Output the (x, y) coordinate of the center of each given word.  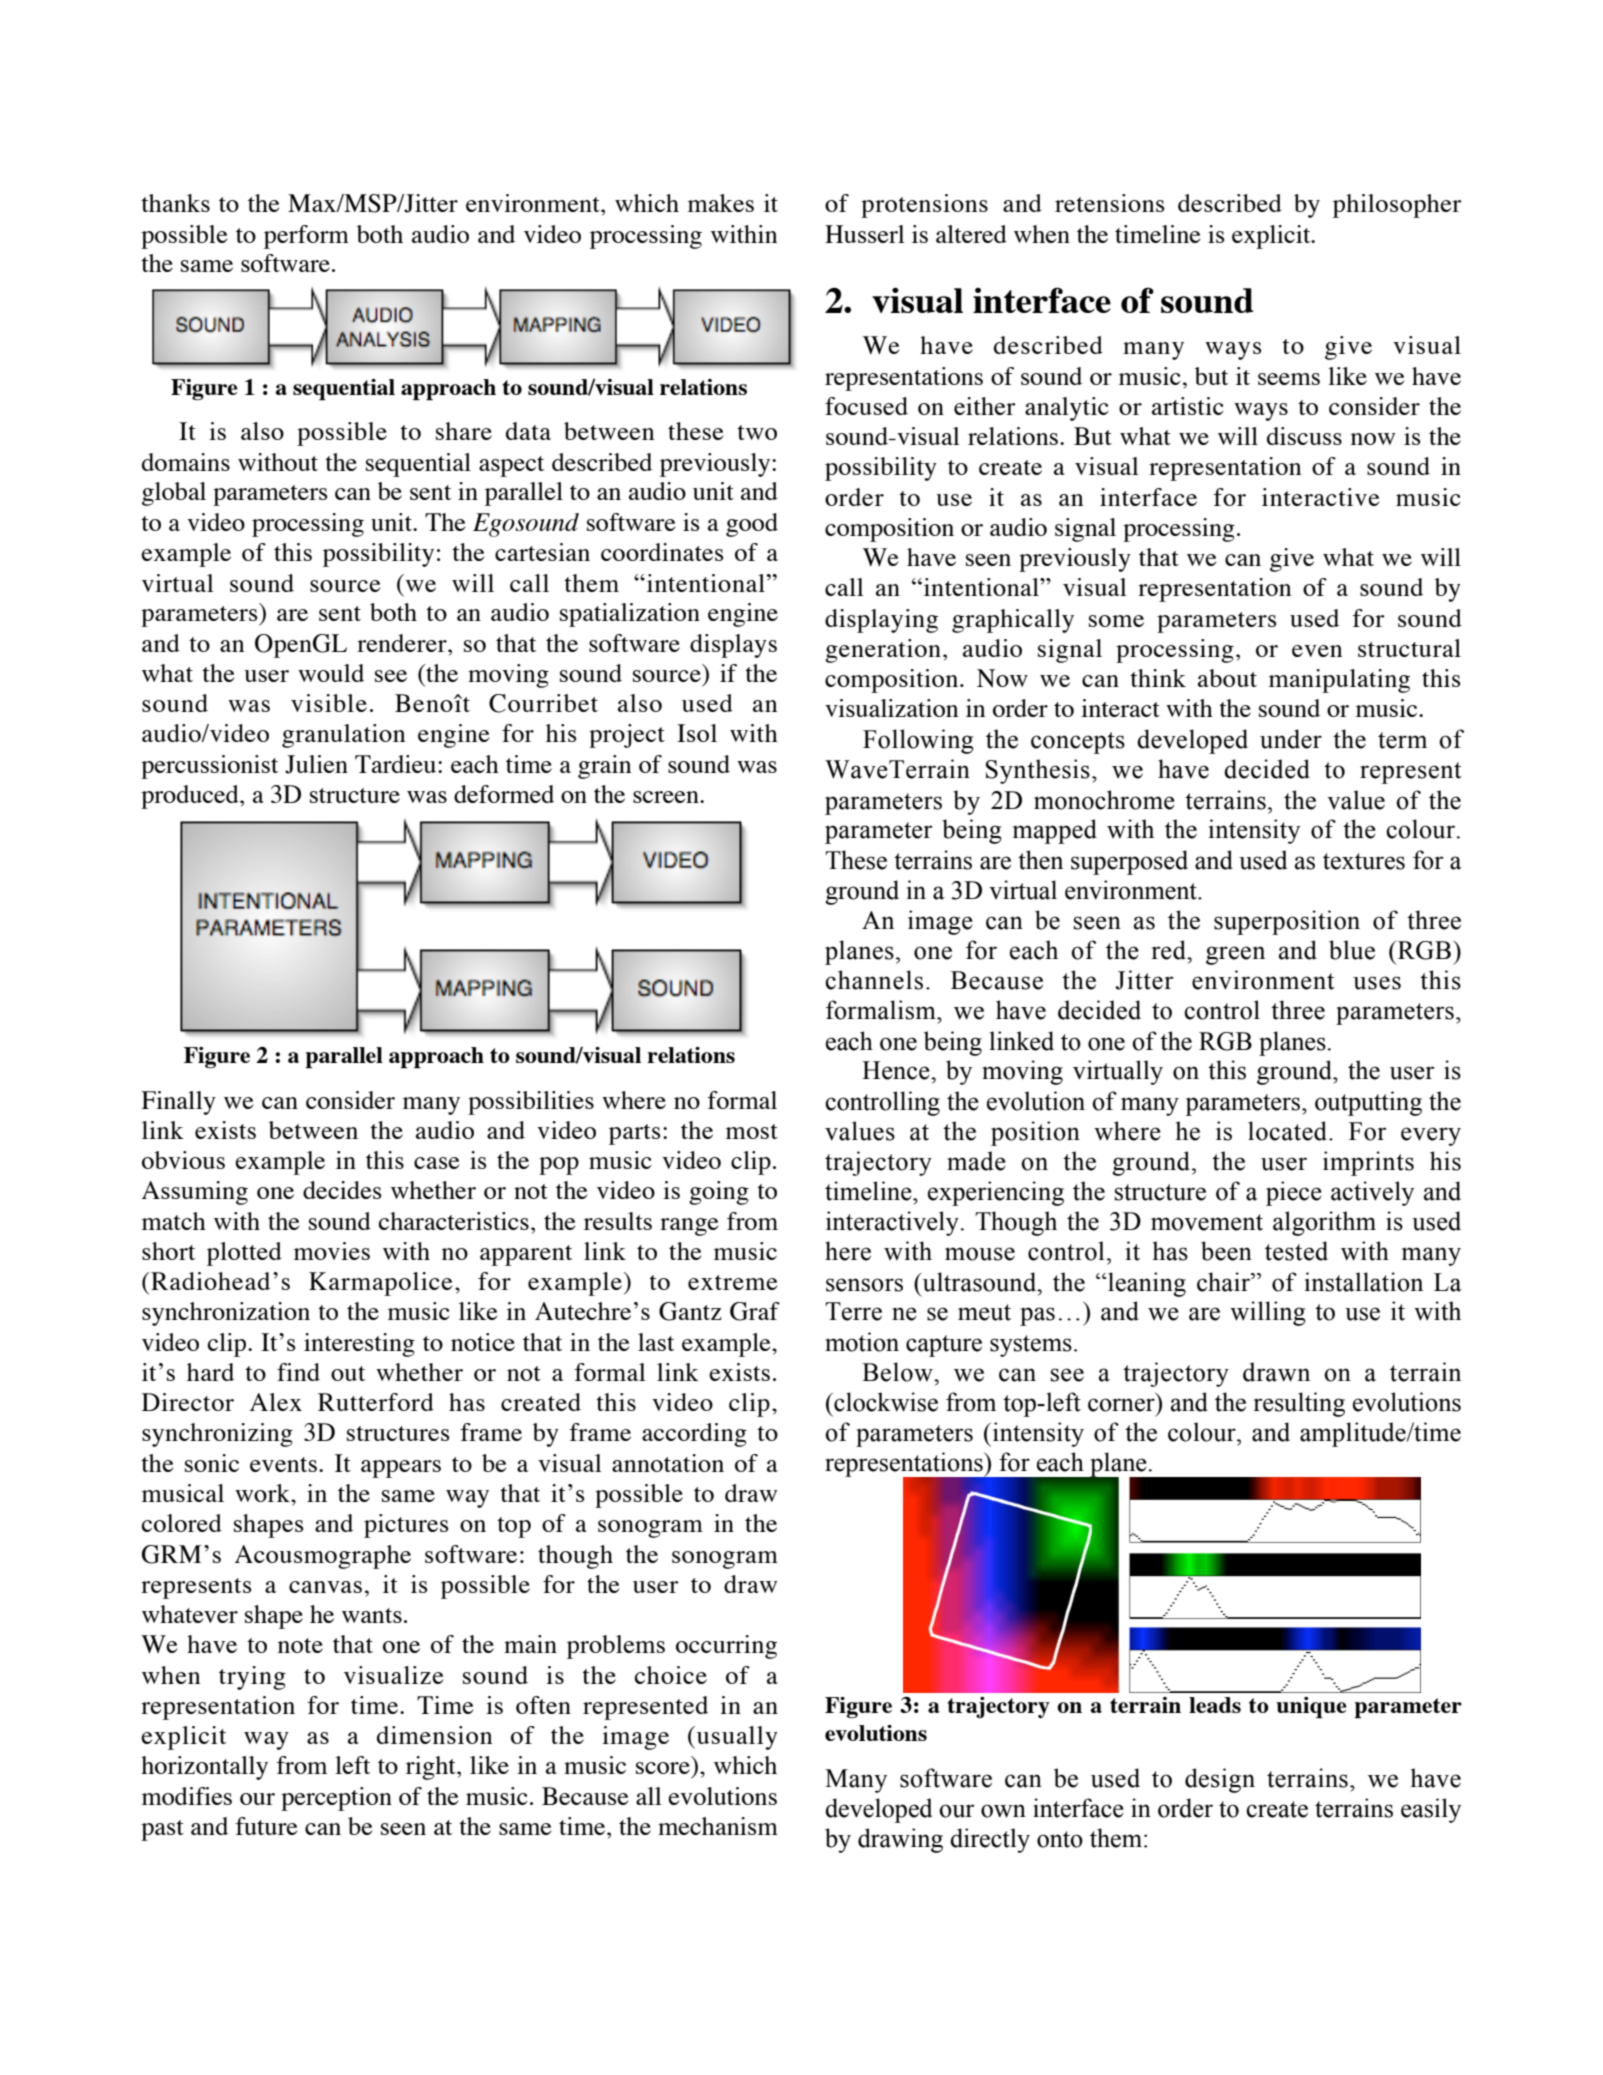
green (1235, 955)
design (1220, 1780)
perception (336, 1799)
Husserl (865, 234)
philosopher (1397, 206)
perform (306, 237)
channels (874, 980)
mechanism (718, 1826)
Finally (178, 1103)
